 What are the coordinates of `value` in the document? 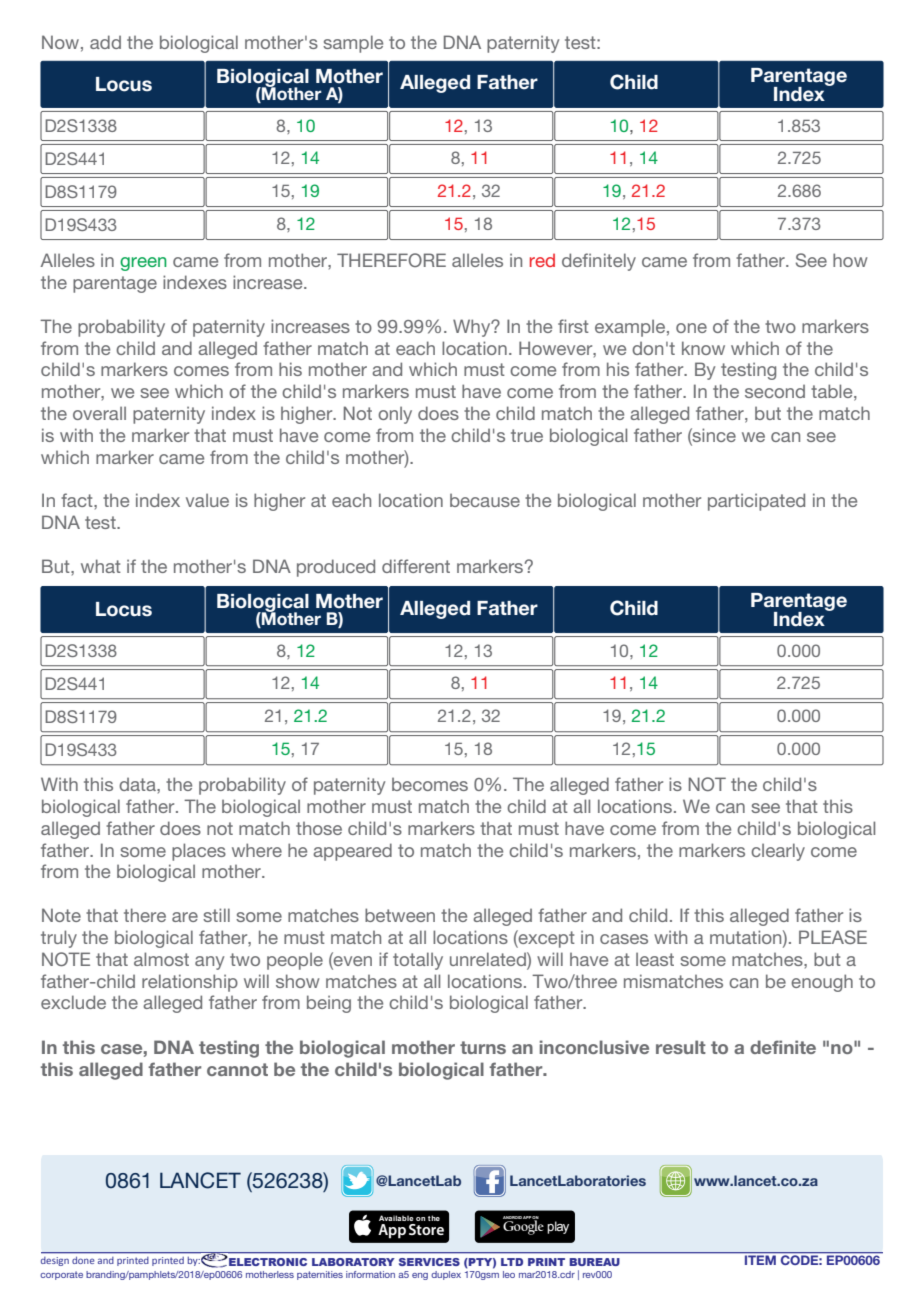 It's located at (207, 500).
